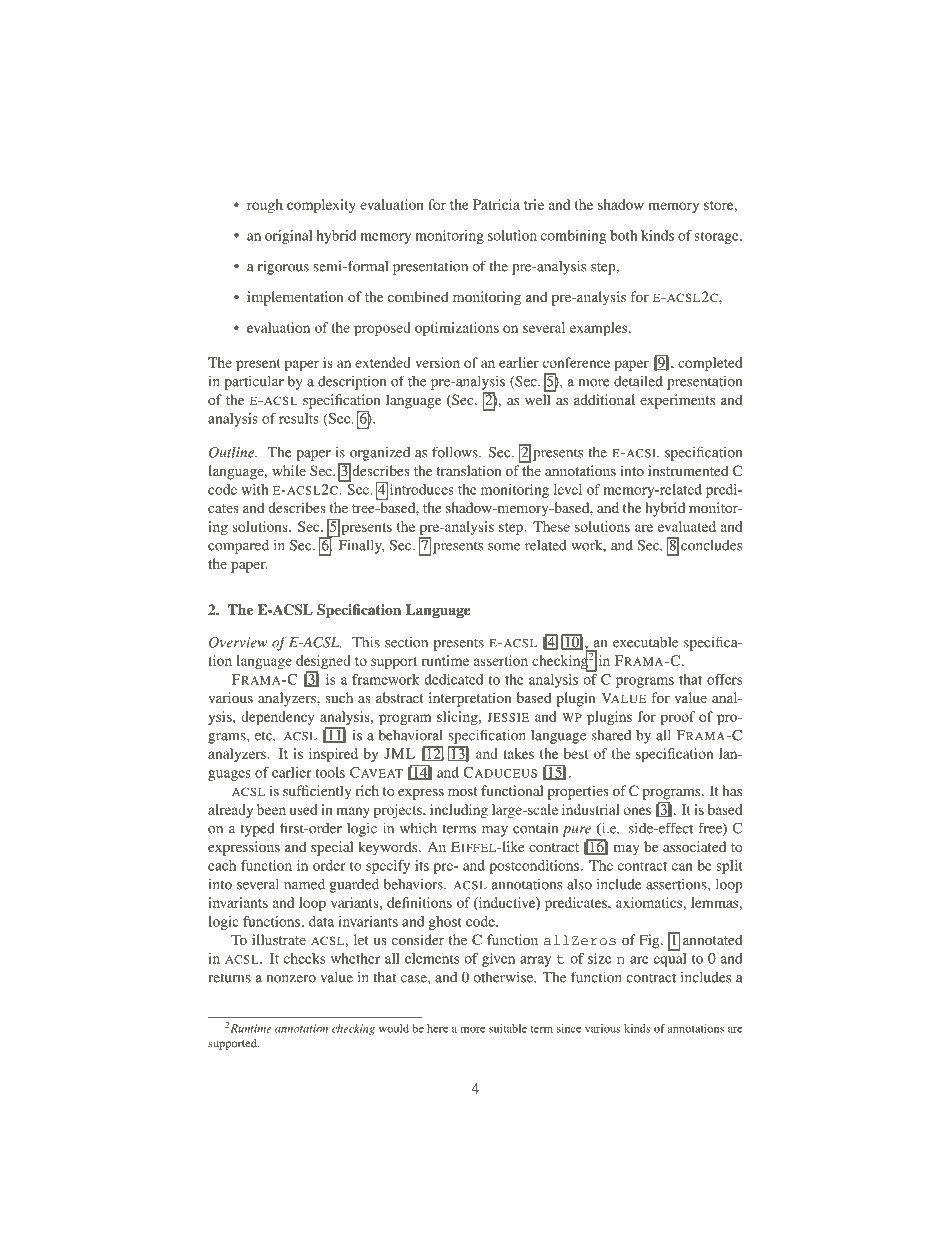  I want to click on nonzero, so click(291, 979).
